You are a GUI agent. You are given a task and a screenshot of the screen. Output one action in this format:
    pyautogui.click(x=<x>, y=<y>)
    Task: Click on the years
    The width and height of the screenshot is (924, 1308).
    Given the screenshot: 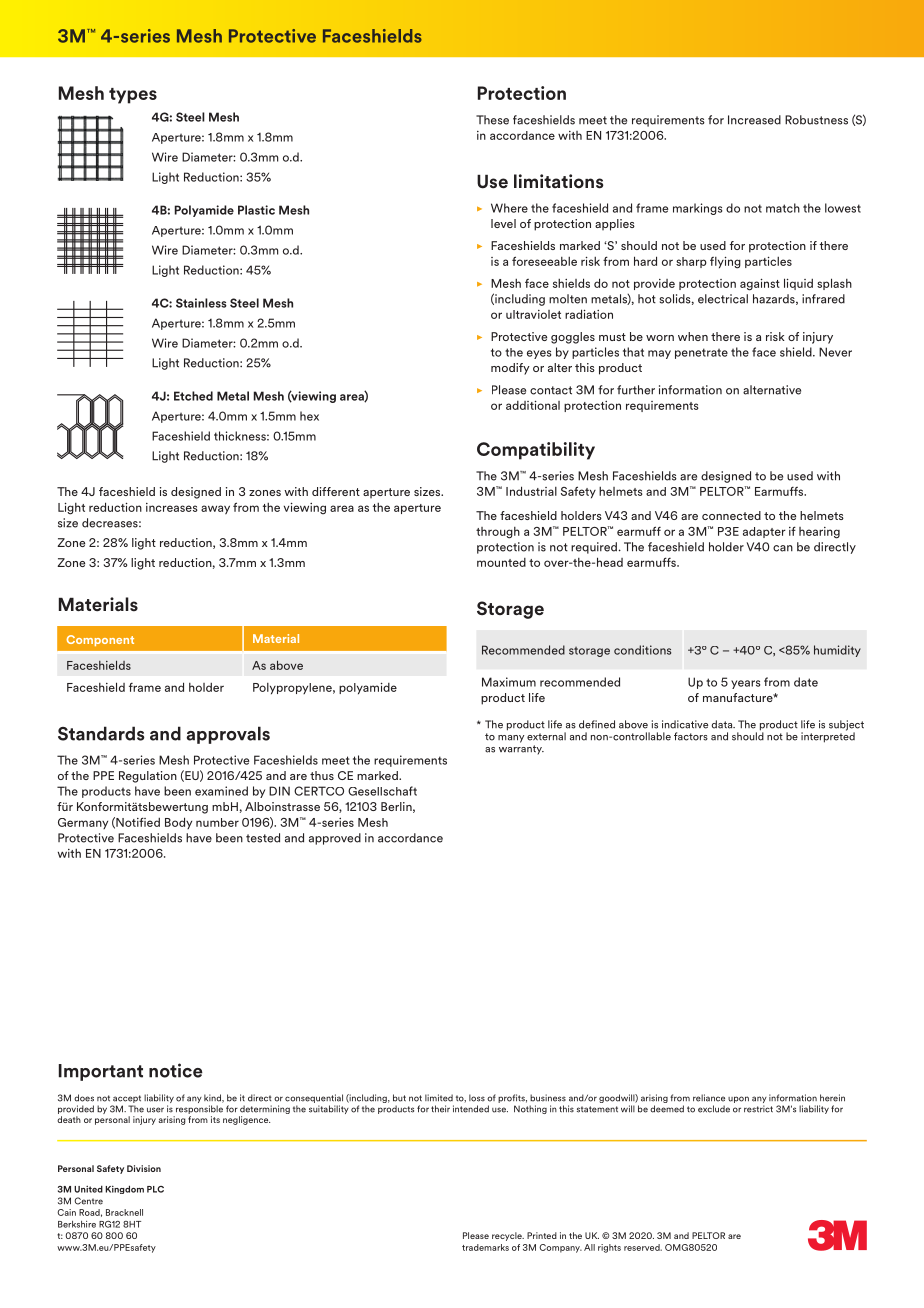 What is the action you would take?
    pyautogui.click(x=745, y=684)
